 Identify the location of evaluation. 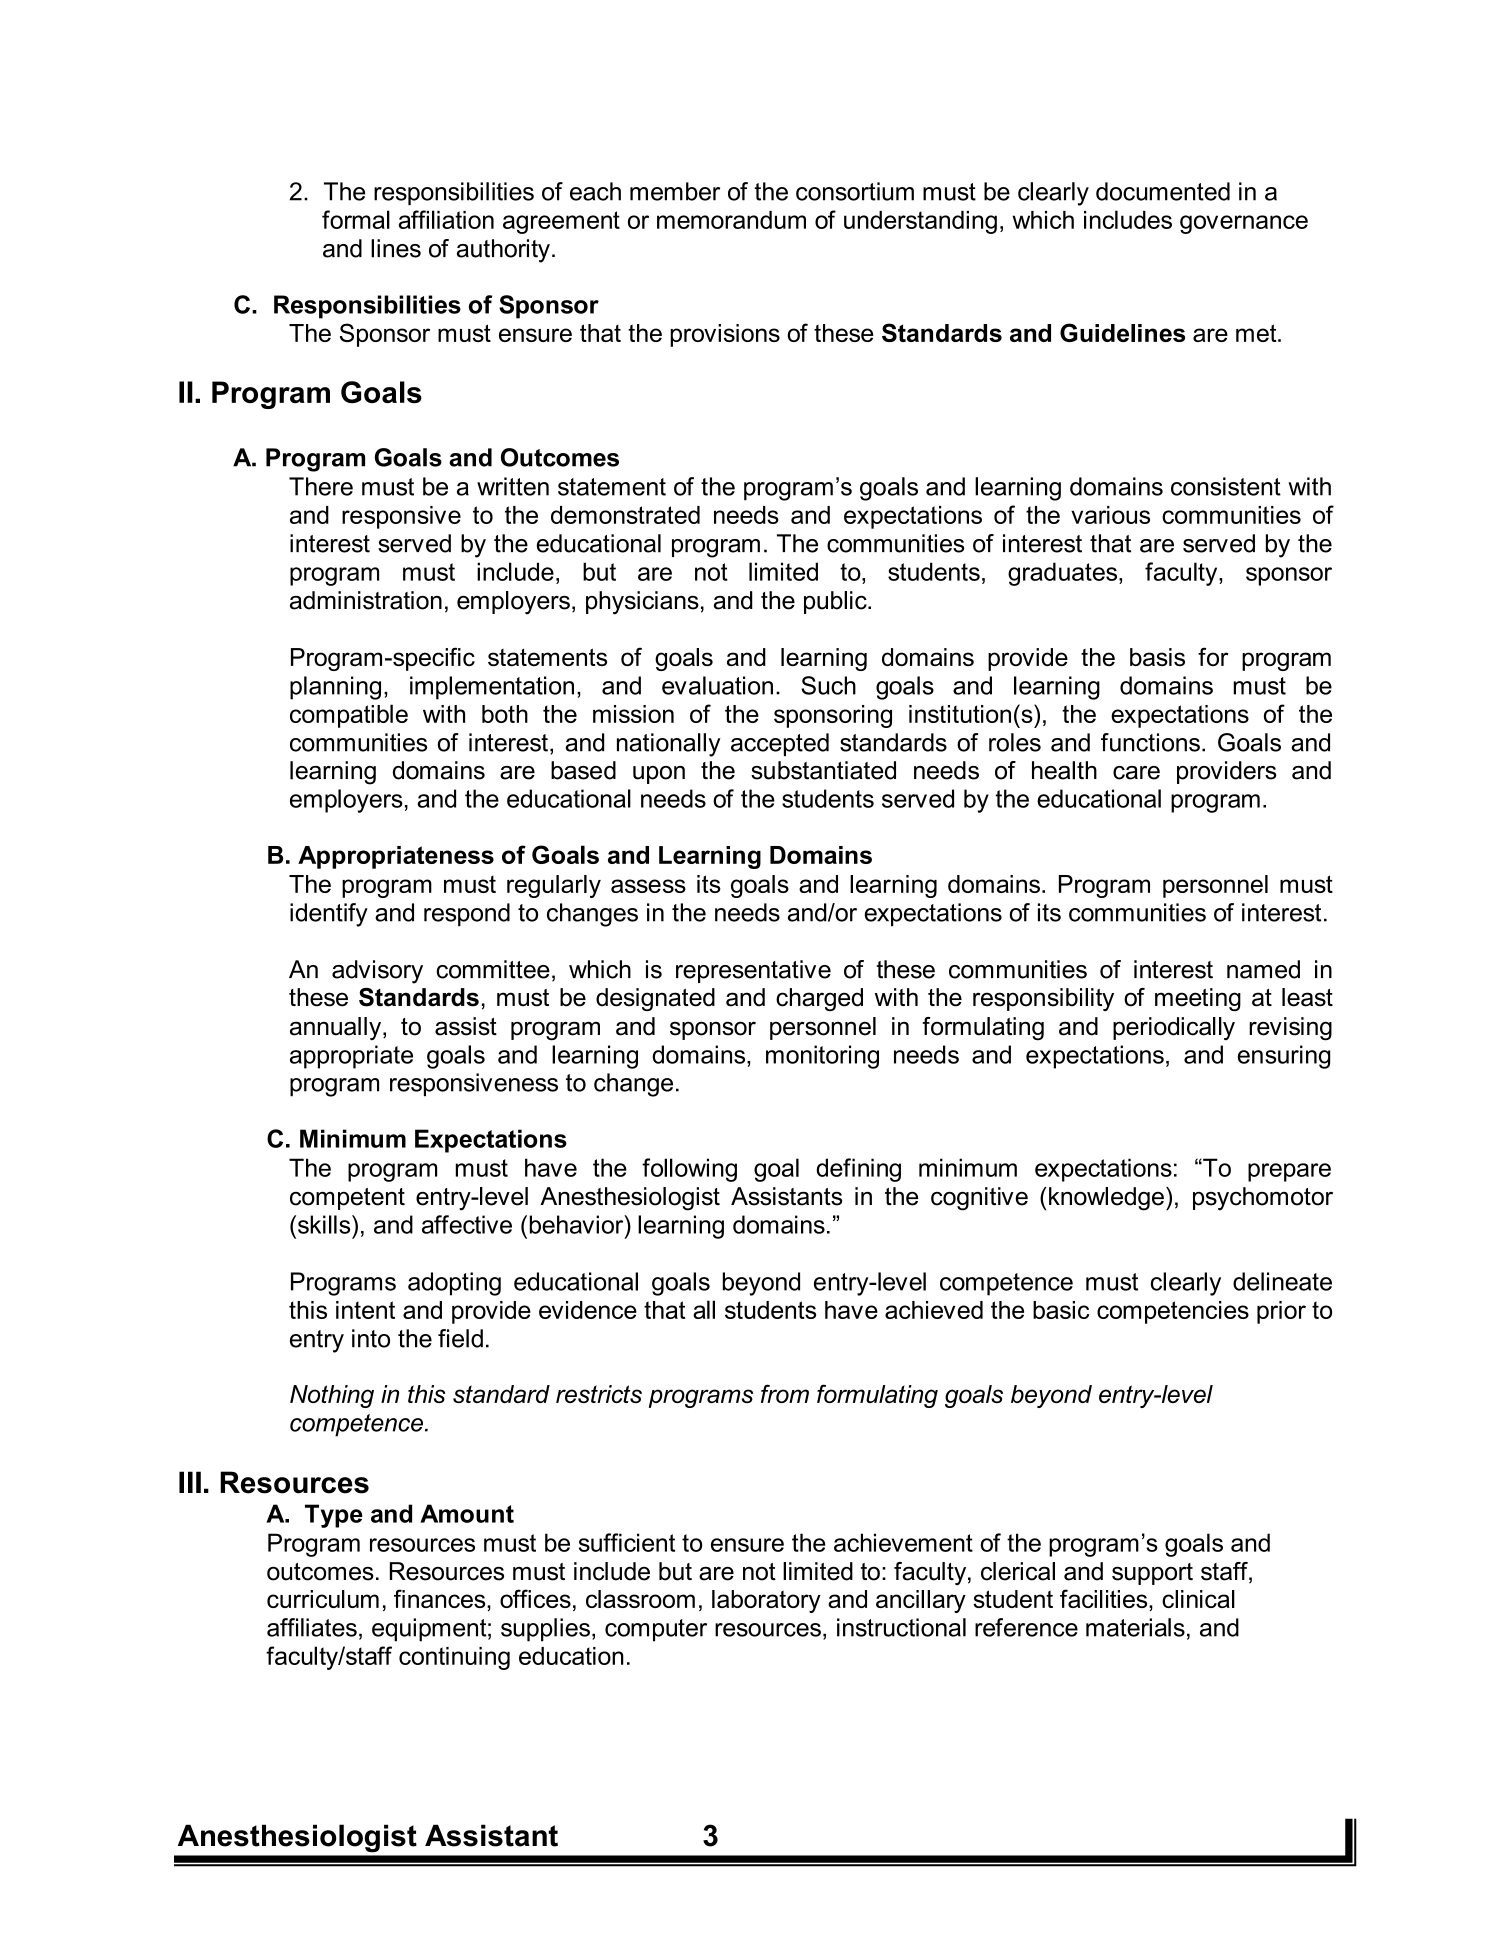
(717, 685).
